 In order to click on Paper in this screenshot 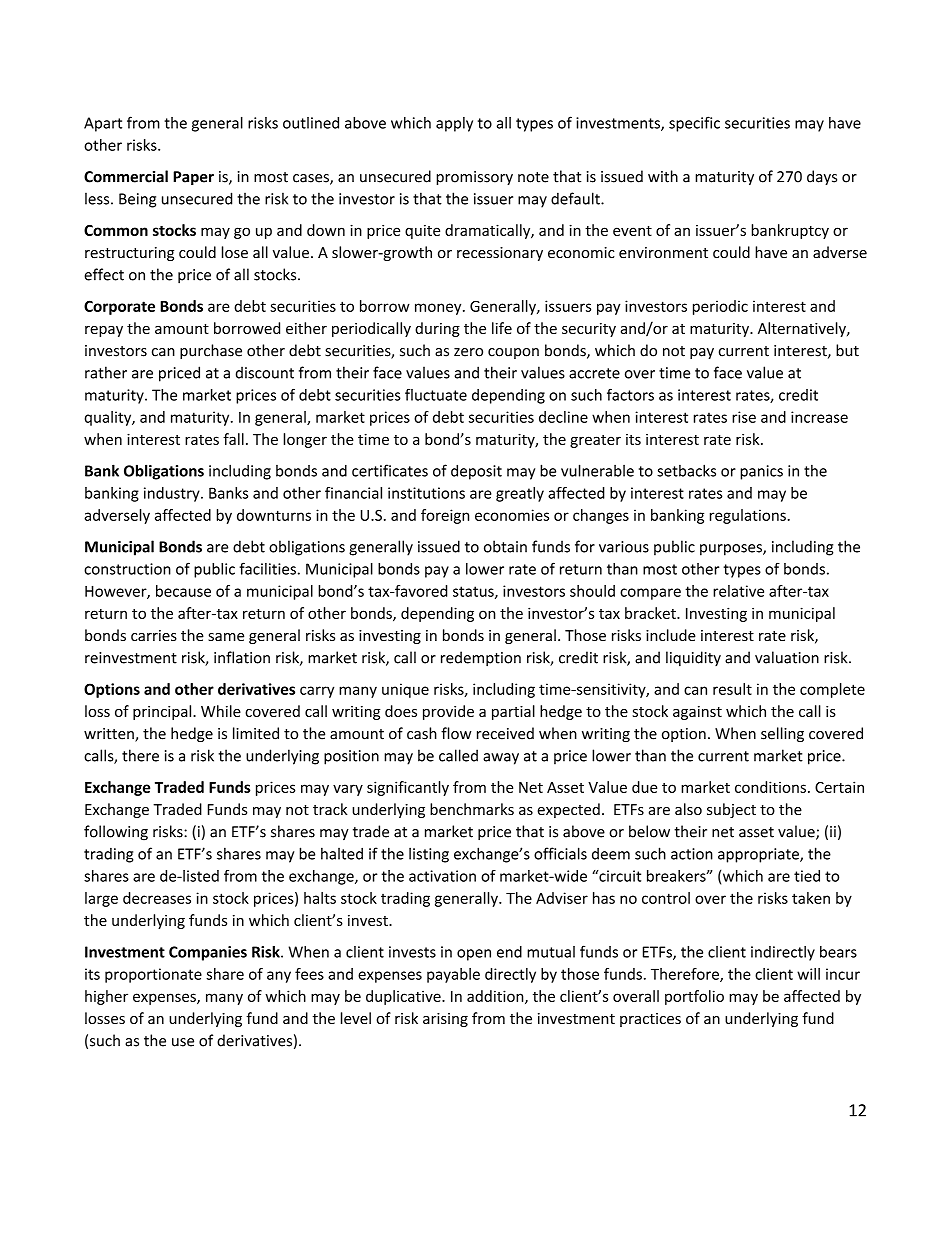, I will do `click(193, 178)`.
